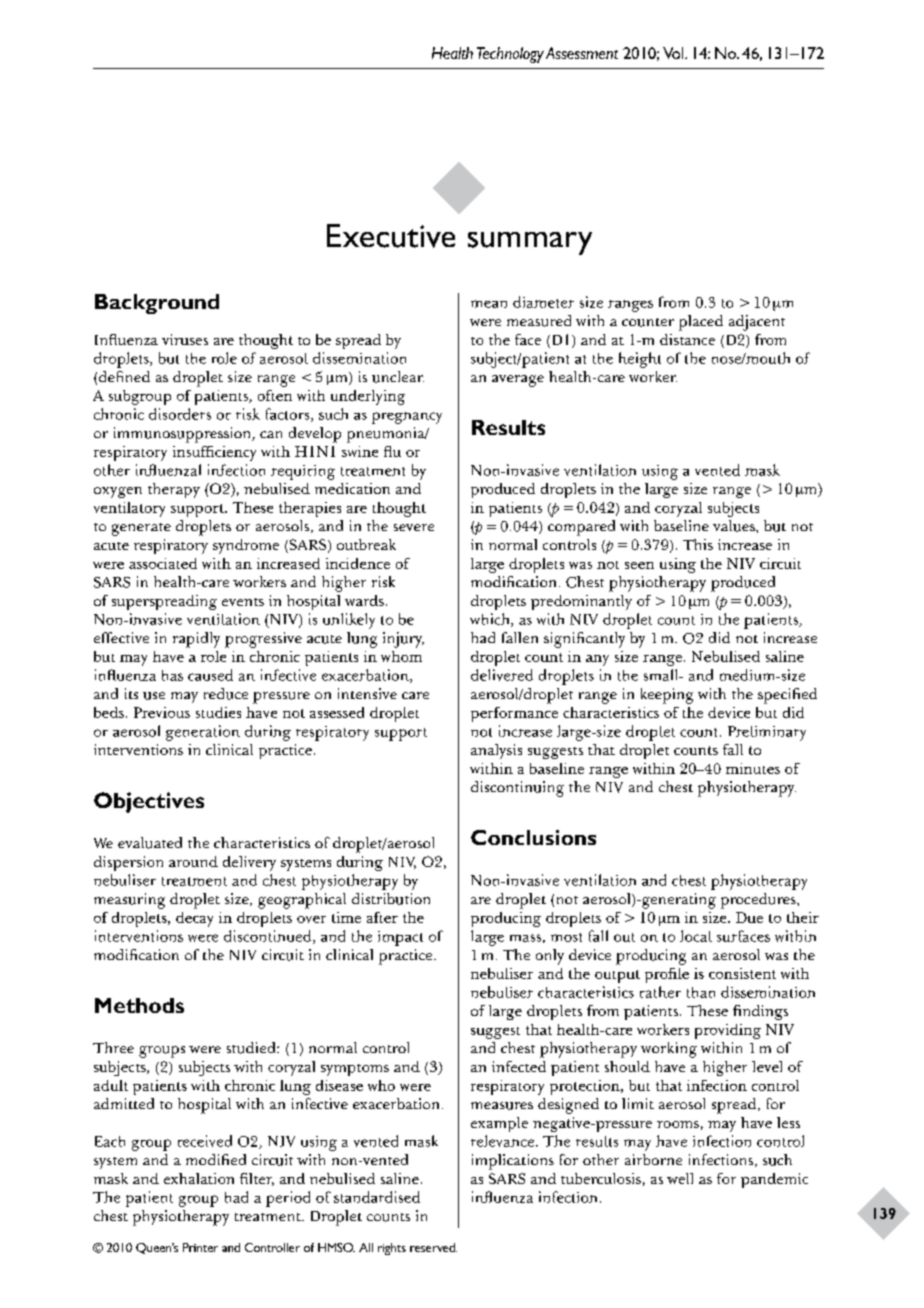 The height and width of the screenshot is (1308, 924). Describe the element at coordinates (194, 919) in the screenshot. I see `decay` at that location.
